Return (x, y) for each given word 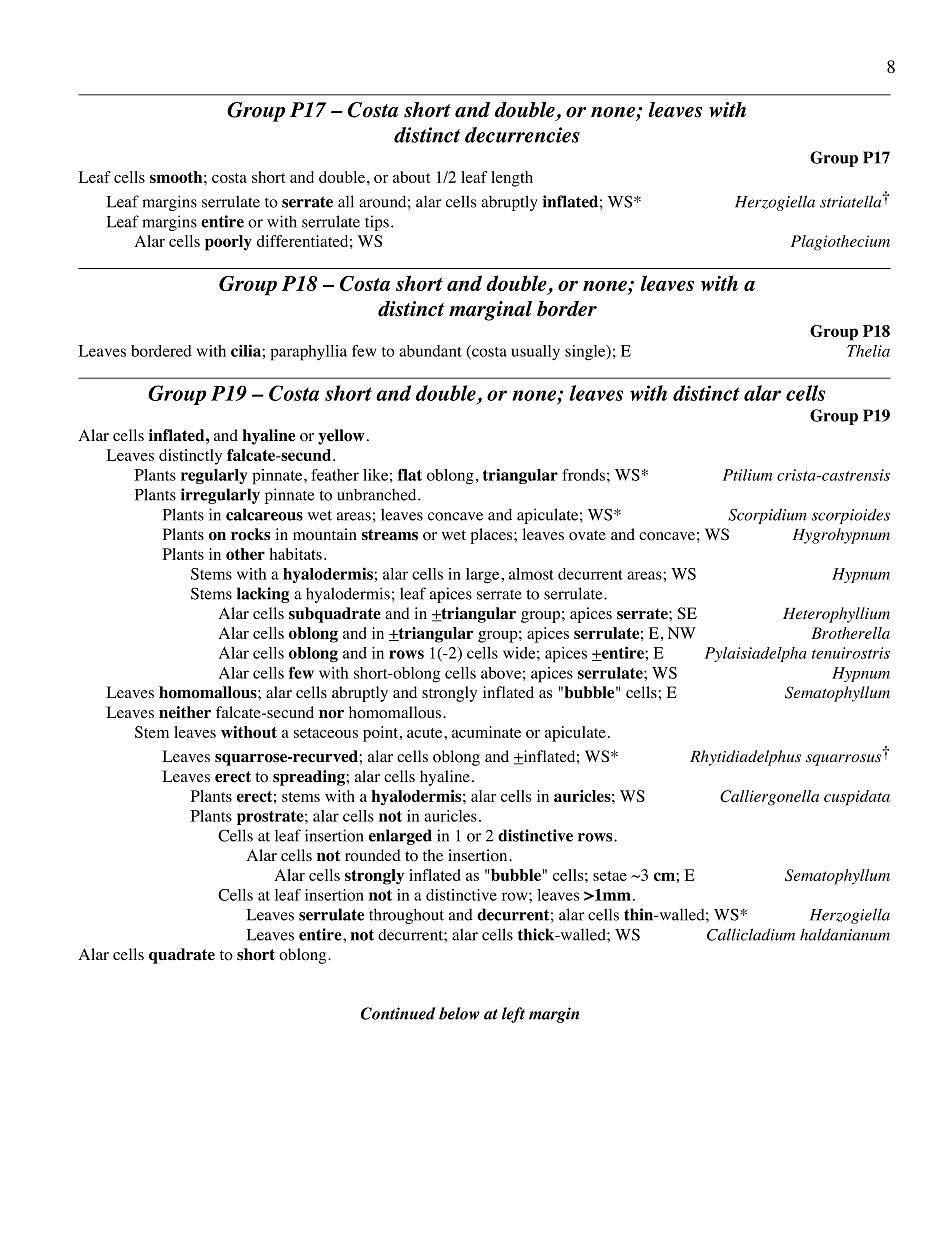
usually (535, 352)
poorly (228, 243)
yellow (341, 437)
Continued (398, 1013)
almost (531, 574)
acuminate (486, 732)
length (512, 179)
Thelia (868, 351)
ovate (587, 535)
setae (610, 876)
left (513, 1015)
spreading (310, 778)
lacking (263, 595)
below (459, 1013)
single (586, 353)
